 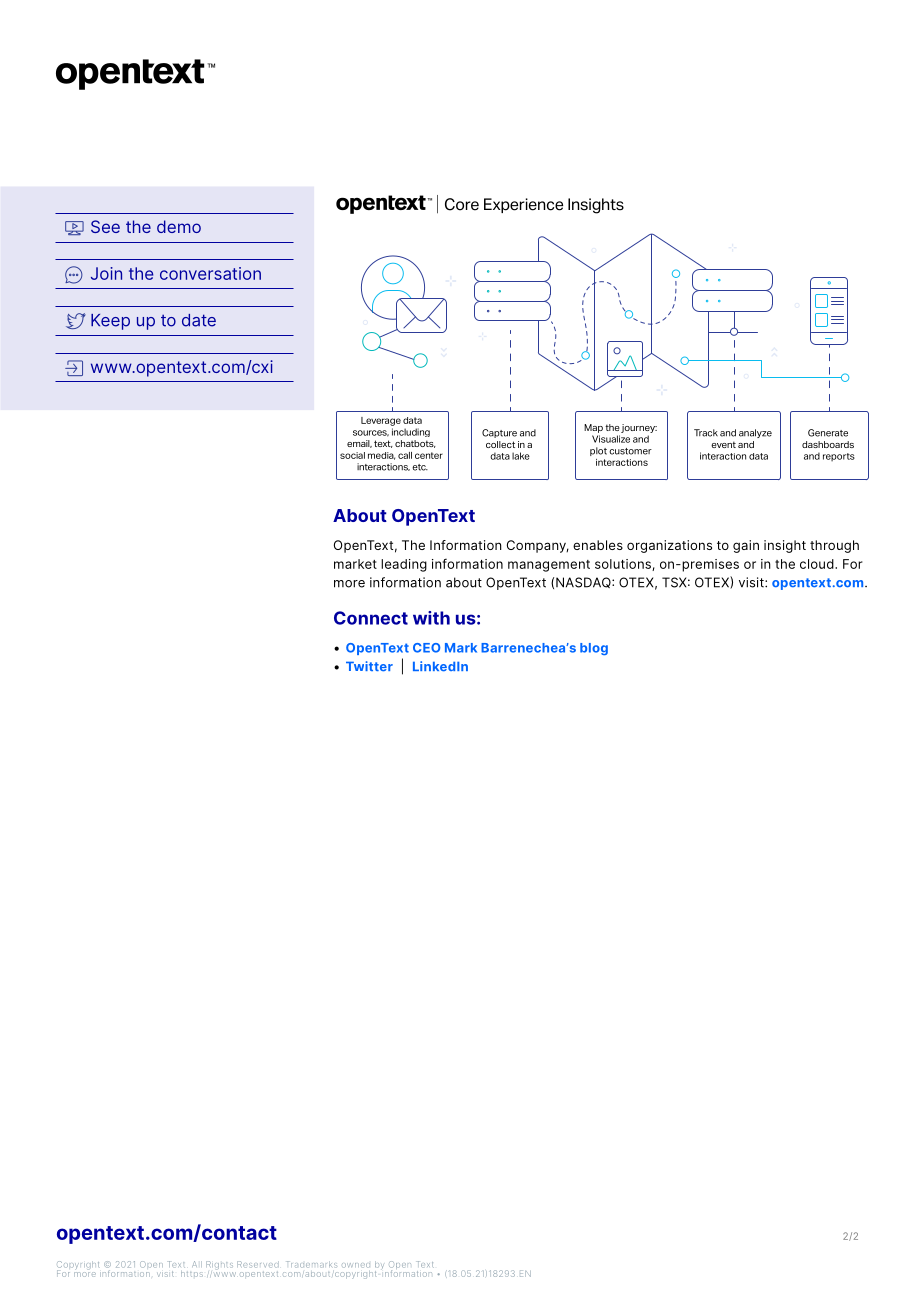 I want to click on Experience, so click(x=523, y=205).
